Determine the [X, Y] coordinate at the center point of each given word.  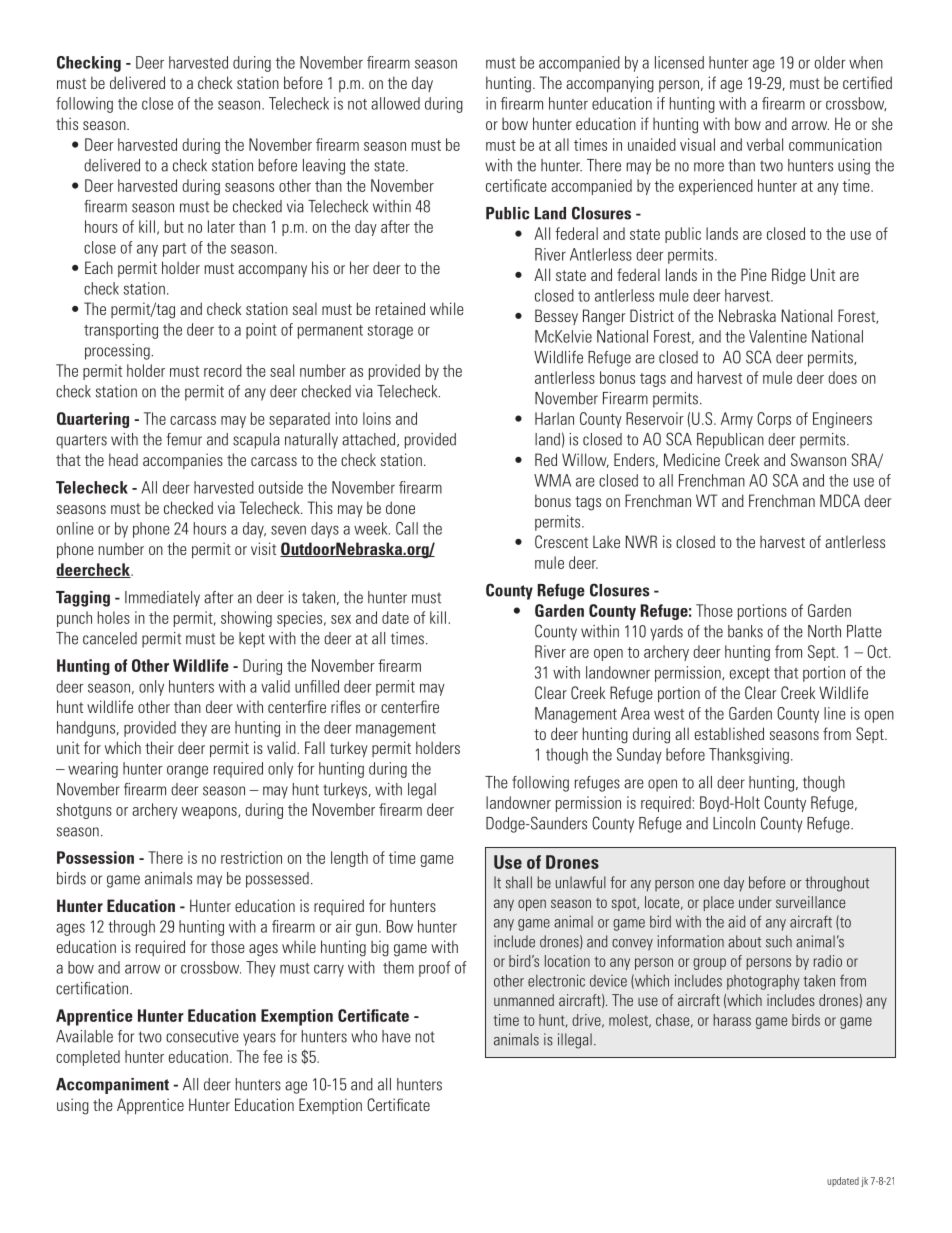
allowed [395, 103]
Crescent [561, 541]
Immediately [162, 599]
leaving [324, 167]
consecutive [202, 1036]
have [396, 1036]
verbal [765, 144]
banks [745, 631]
